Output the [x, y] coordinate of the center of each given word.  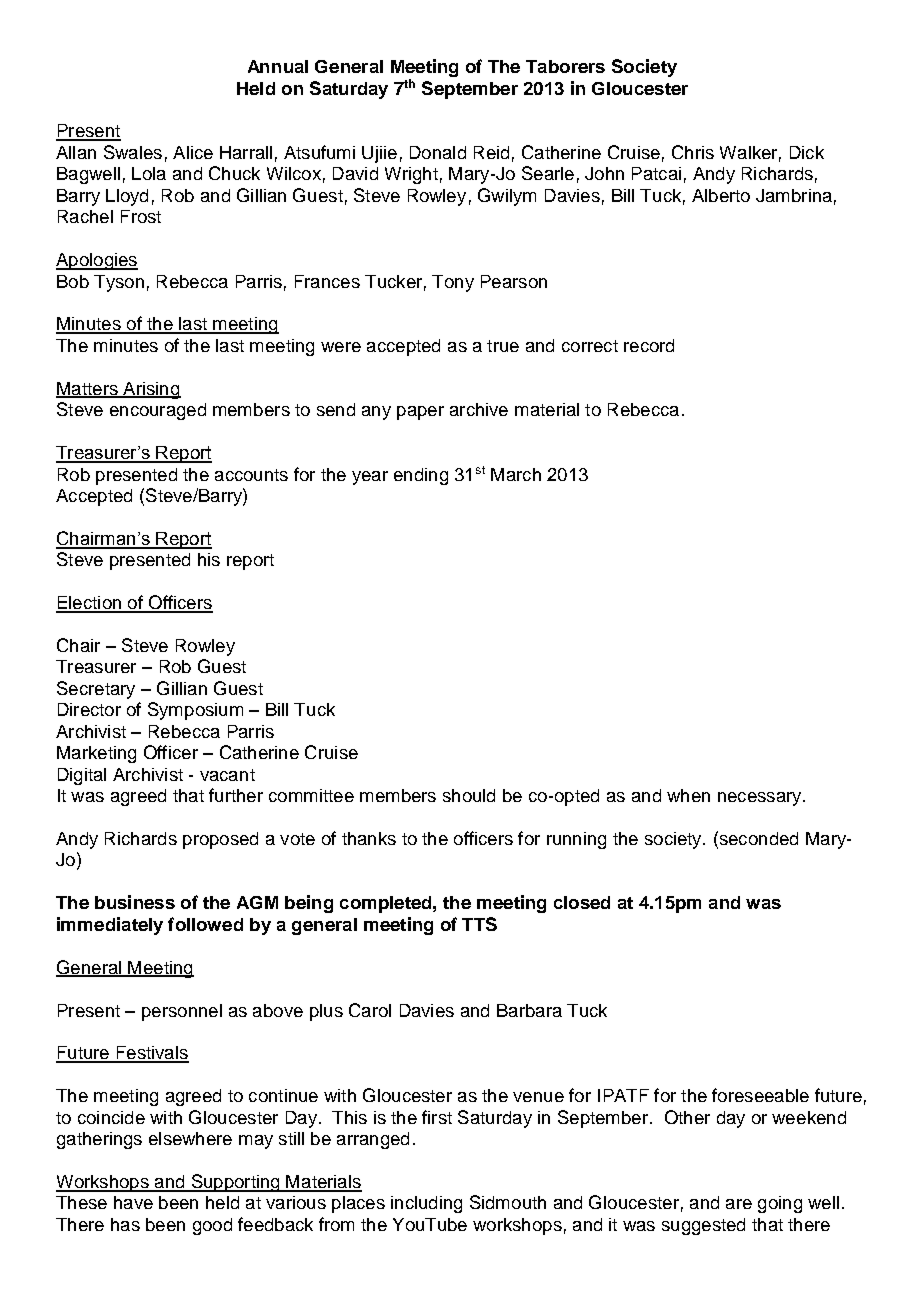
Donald [438, 152]
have [133, 1202]
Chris [693, 152]
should [469, 795]
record [649, 345]
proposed [220, 840]
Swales [133, 152]
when [688, 795]
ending [421, 476]
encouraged [158, 411]
